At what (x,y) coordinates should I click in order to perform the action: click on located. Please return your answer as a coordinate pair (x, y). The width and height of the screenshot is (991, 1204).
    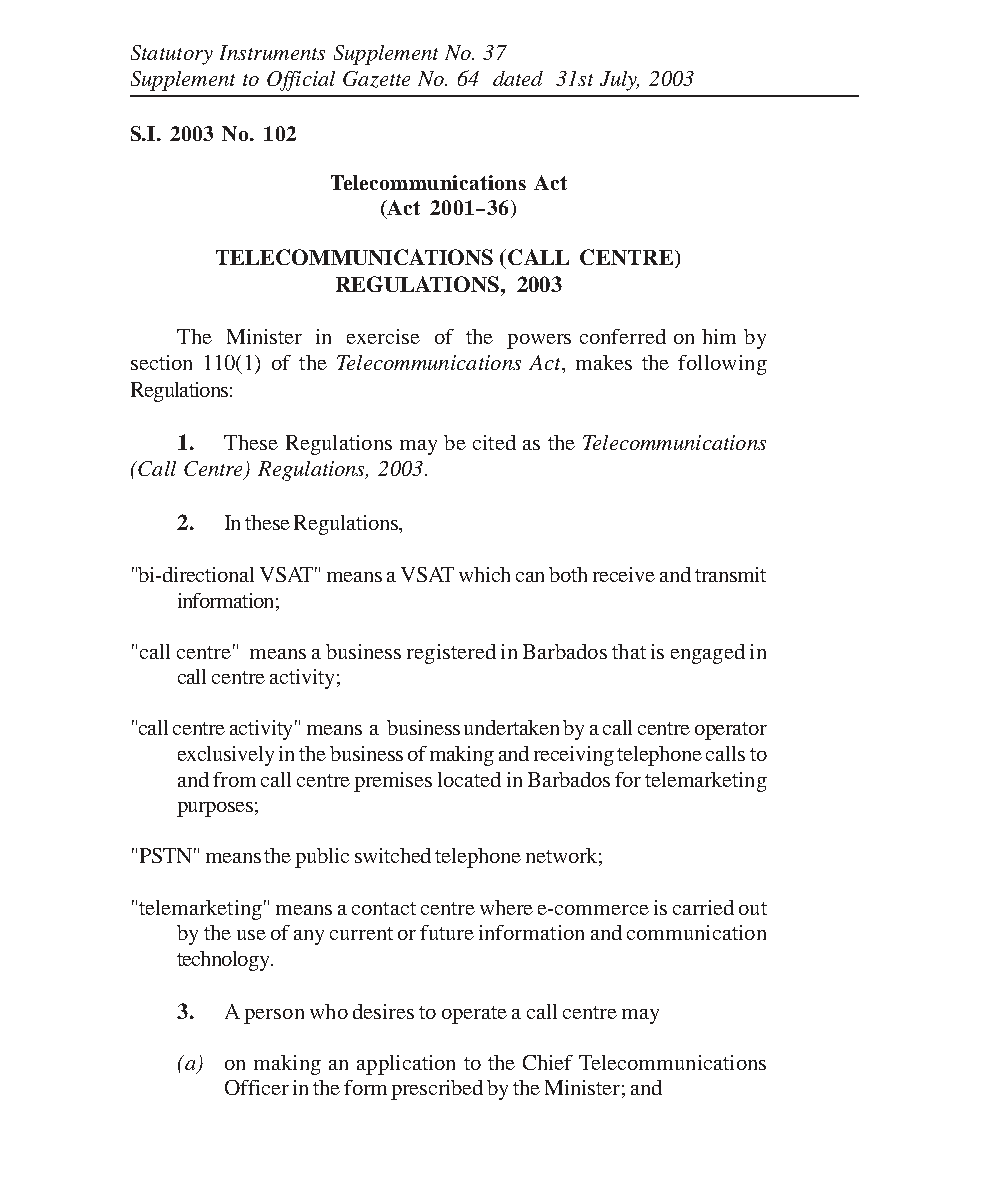
    Looking at the image, I should click on (469, 779).
